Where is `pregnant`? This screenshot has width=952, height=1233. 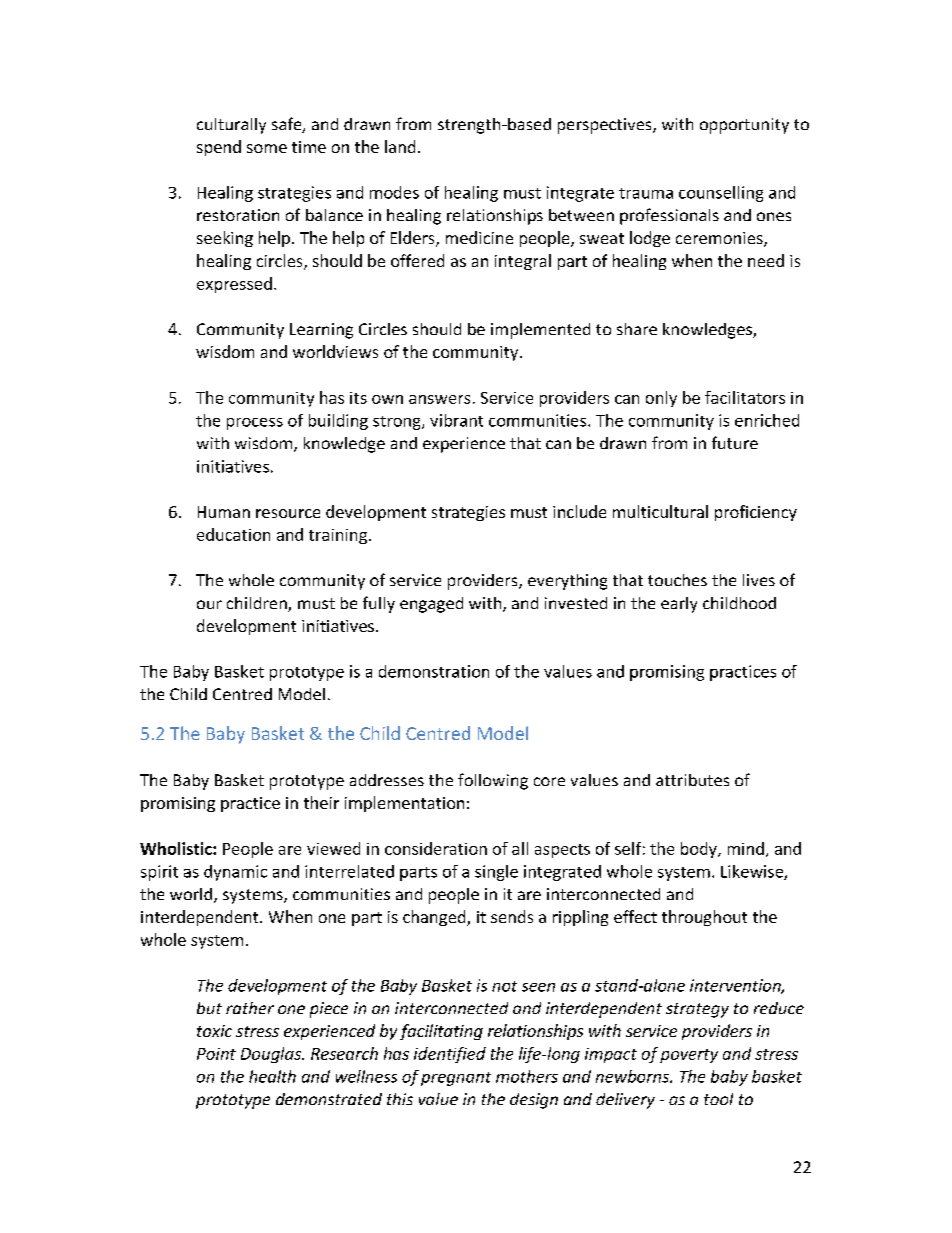 pregnant is located at coordinates (456, 1079).
